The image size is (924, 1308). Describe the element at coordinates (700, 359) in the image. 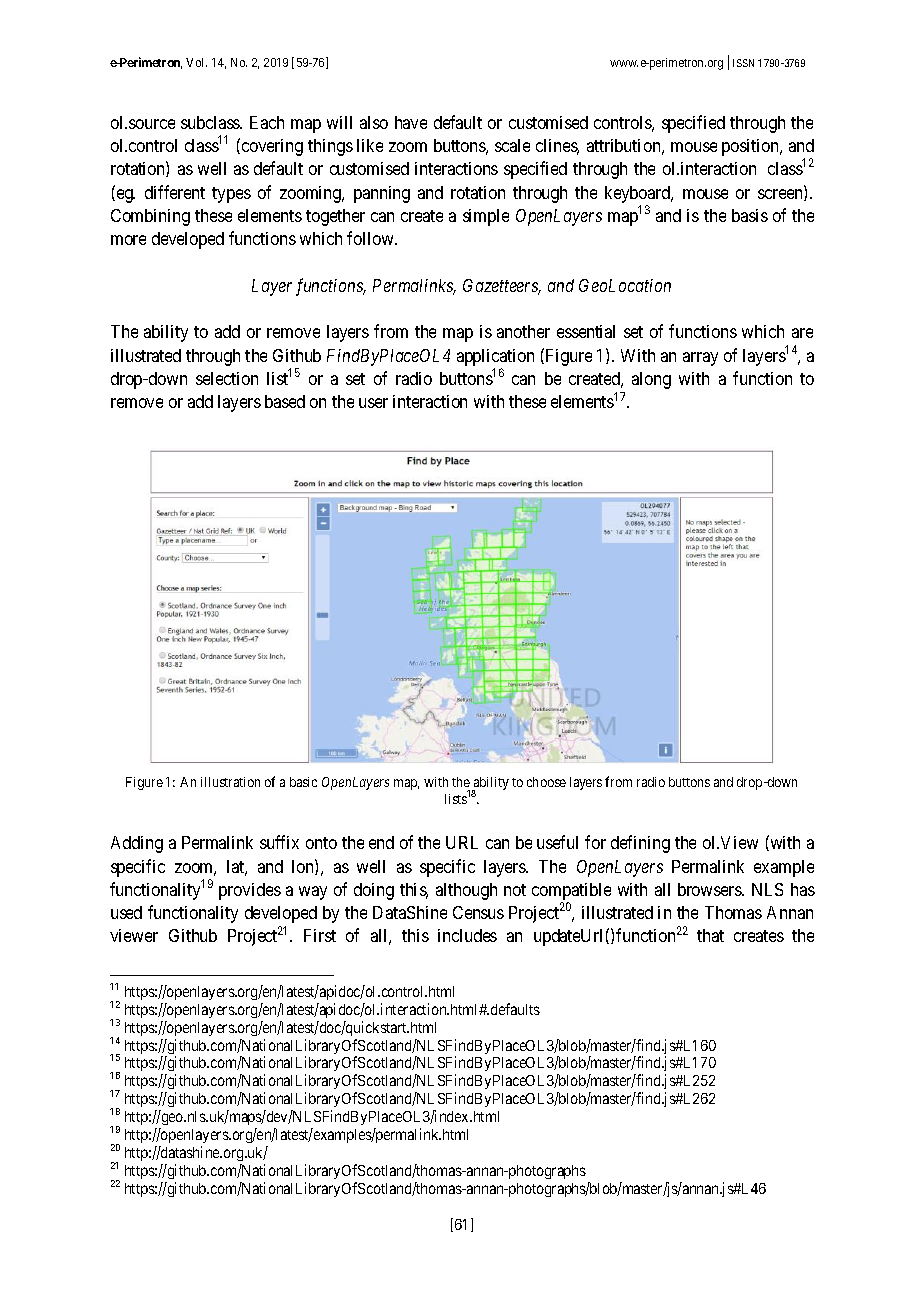

I see `array` at that location.
